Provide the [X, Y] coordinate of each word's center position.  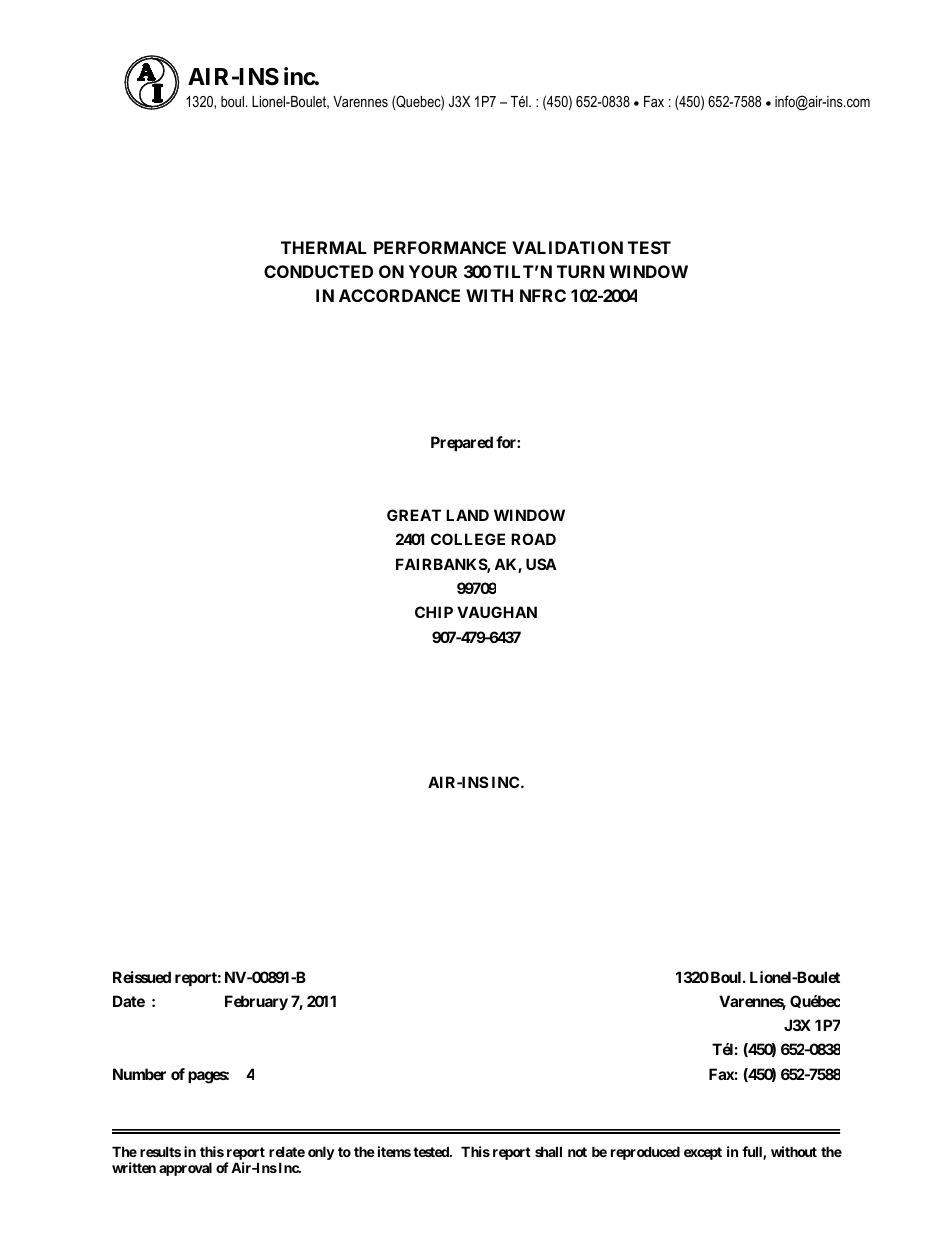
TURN [581, 271]
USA [541, 564]
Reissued [142, 977]
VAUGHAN [497, 612]
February [256, 1002]
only [321, 1153]
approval [185, 1169]
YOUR [433, 271]
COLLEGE [468, 539]
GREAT [414, 515]
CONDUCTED [318, 271]
